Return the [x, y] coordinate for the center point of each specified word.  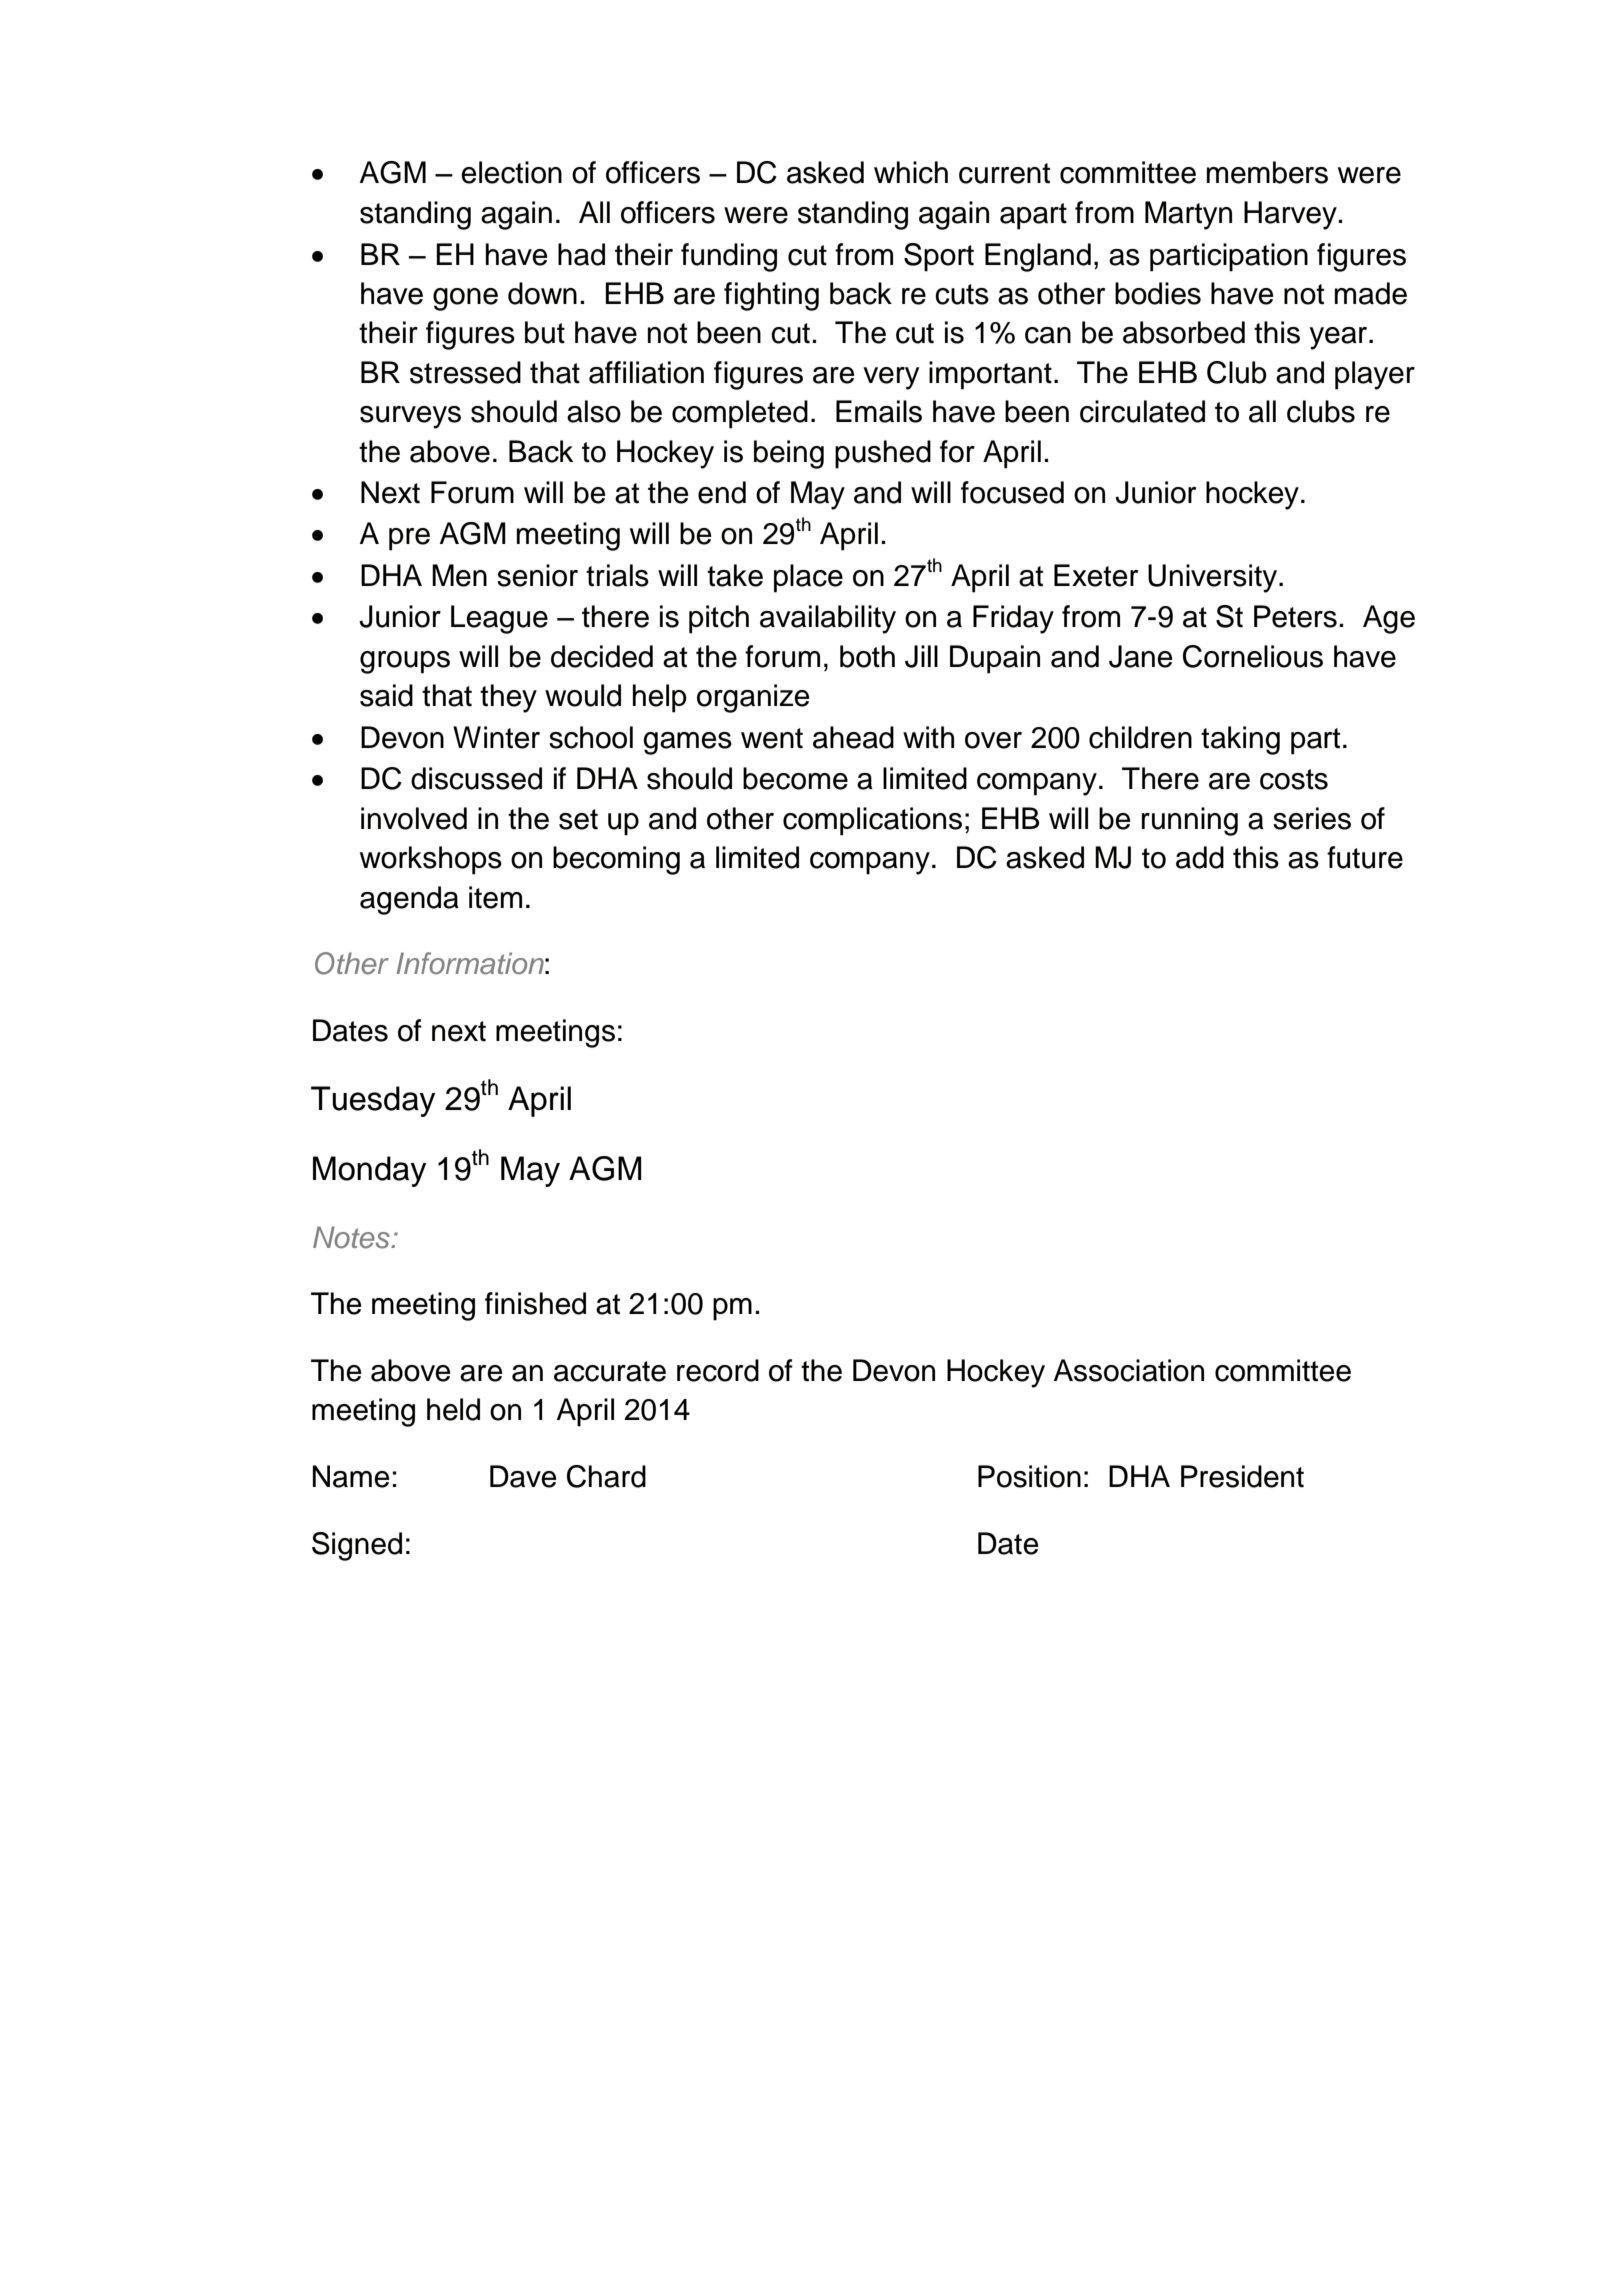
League [499, 619]
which [911, 172]
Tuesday [373, 1101]
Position [1029, 1476]
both [867, 656]
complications [872, 821]
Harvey [1290, 215]
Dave [523, 1476]
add [1200, 857]
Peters [1295, 616]
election [511, 172]
